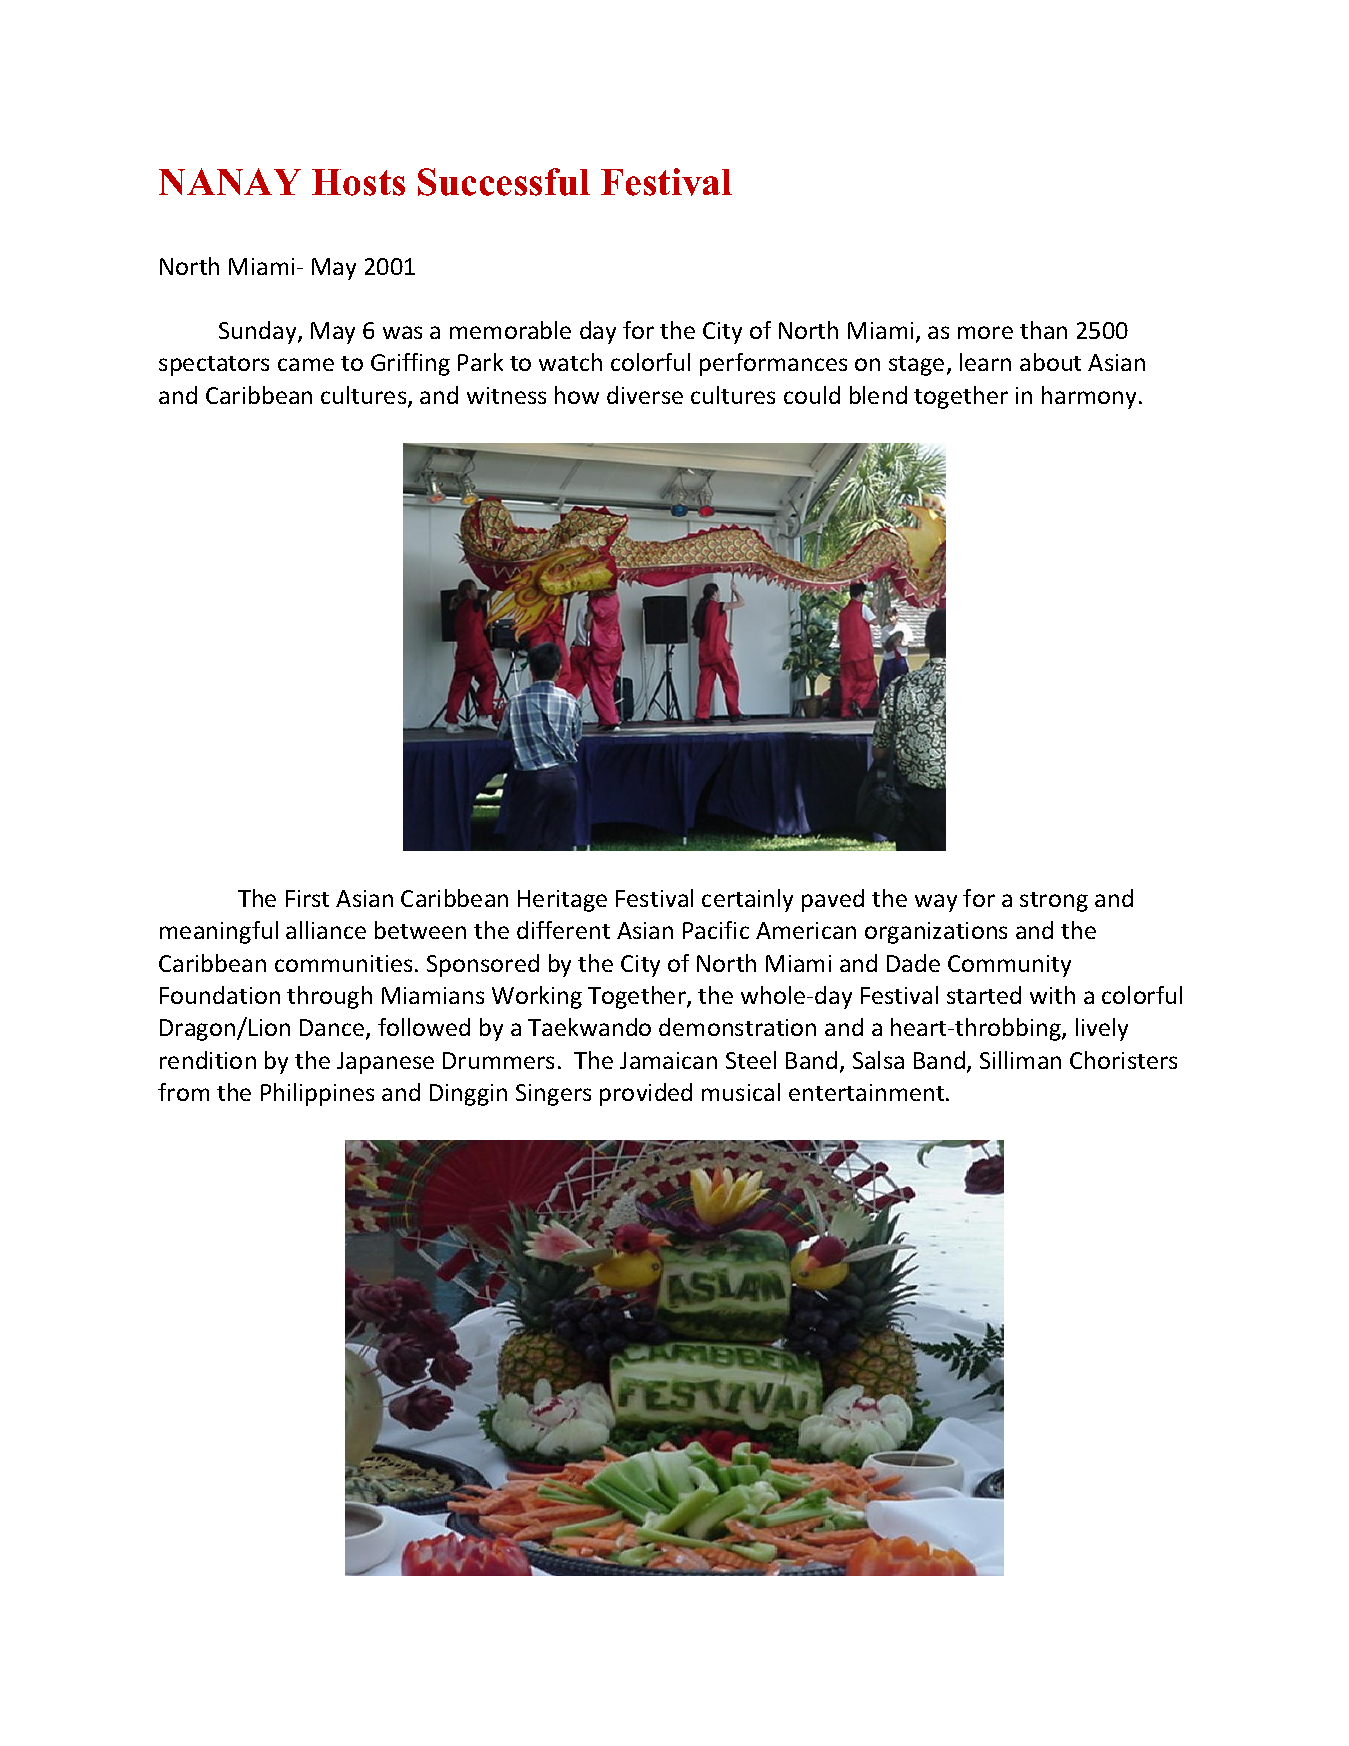  I want to click on Jamaican, so click(668, 1060).
